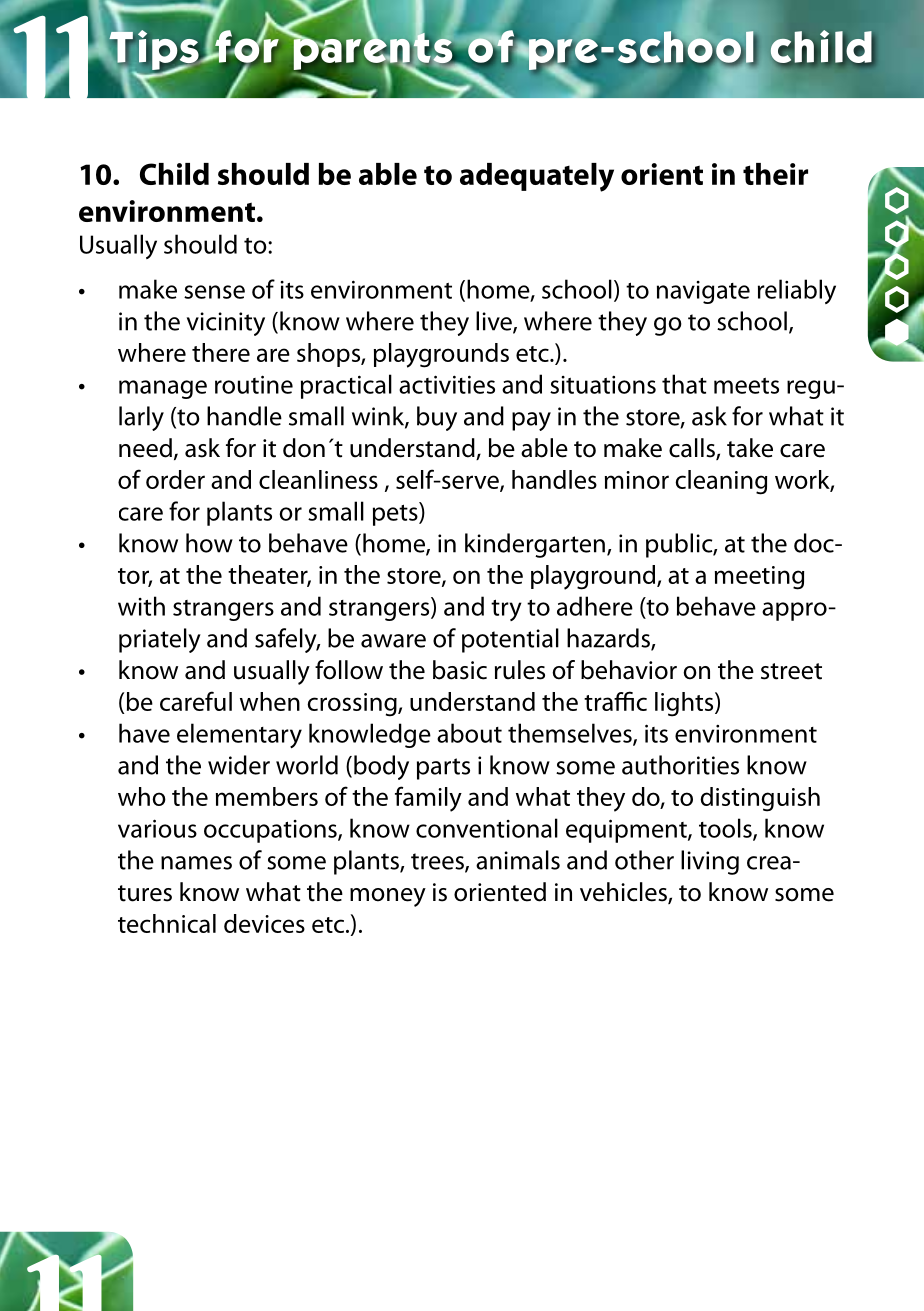  Describe the element at coordinates (710, 862) in the screenshot. I see `living` at that location.
